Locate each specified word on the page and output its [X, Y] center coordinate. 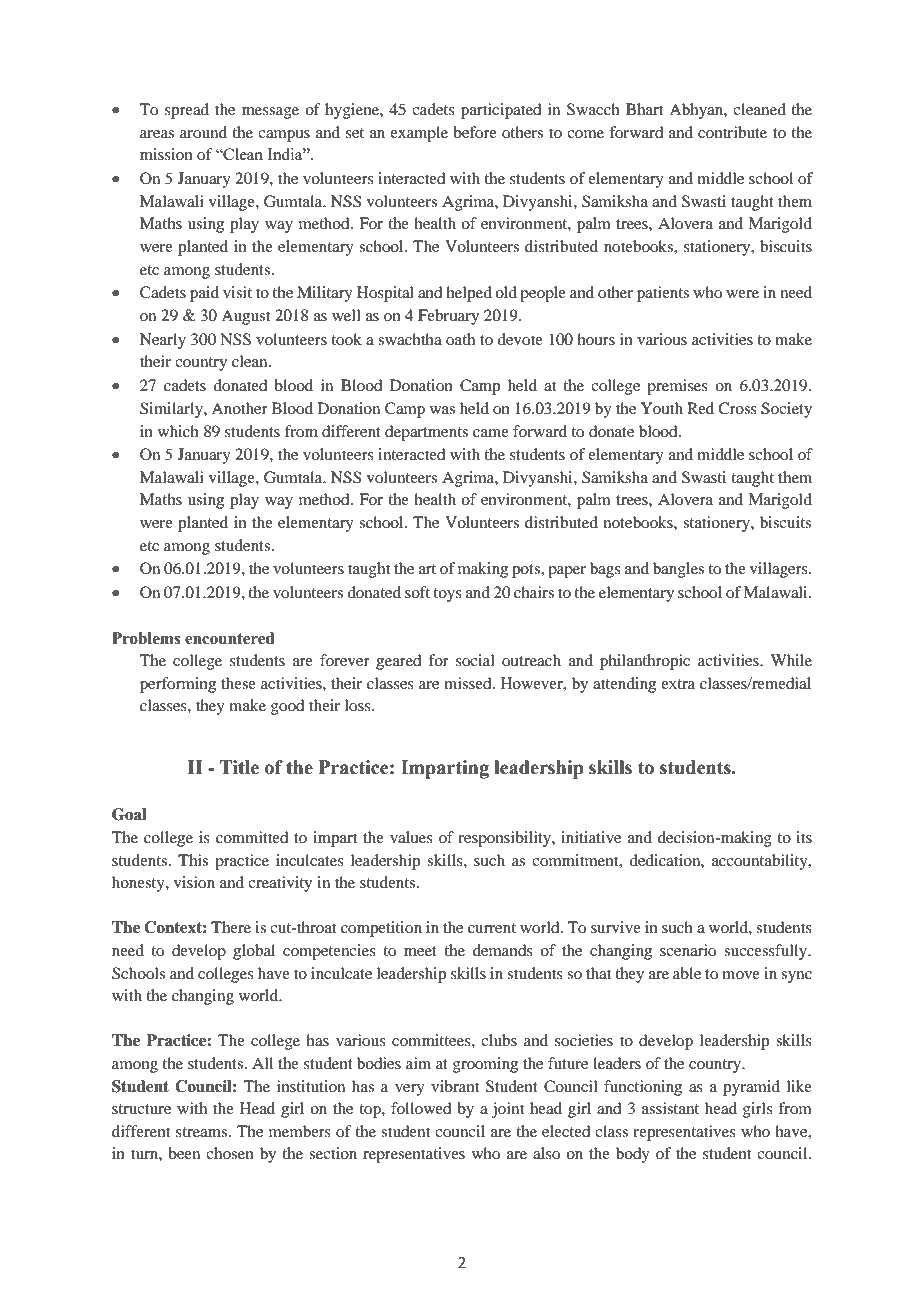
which [178, 431]
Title [239, 767]
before [475, 132]
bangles [678, 570]
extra [678, 684]
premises [677, 387]
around [203, 132]
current [492, 928]
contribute [732, 132]
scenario [688, 950]
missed [469, 683]
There [231, 927]
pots [527, 571]
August [245, 317]
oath [460, 339]
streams [203, 1132]
